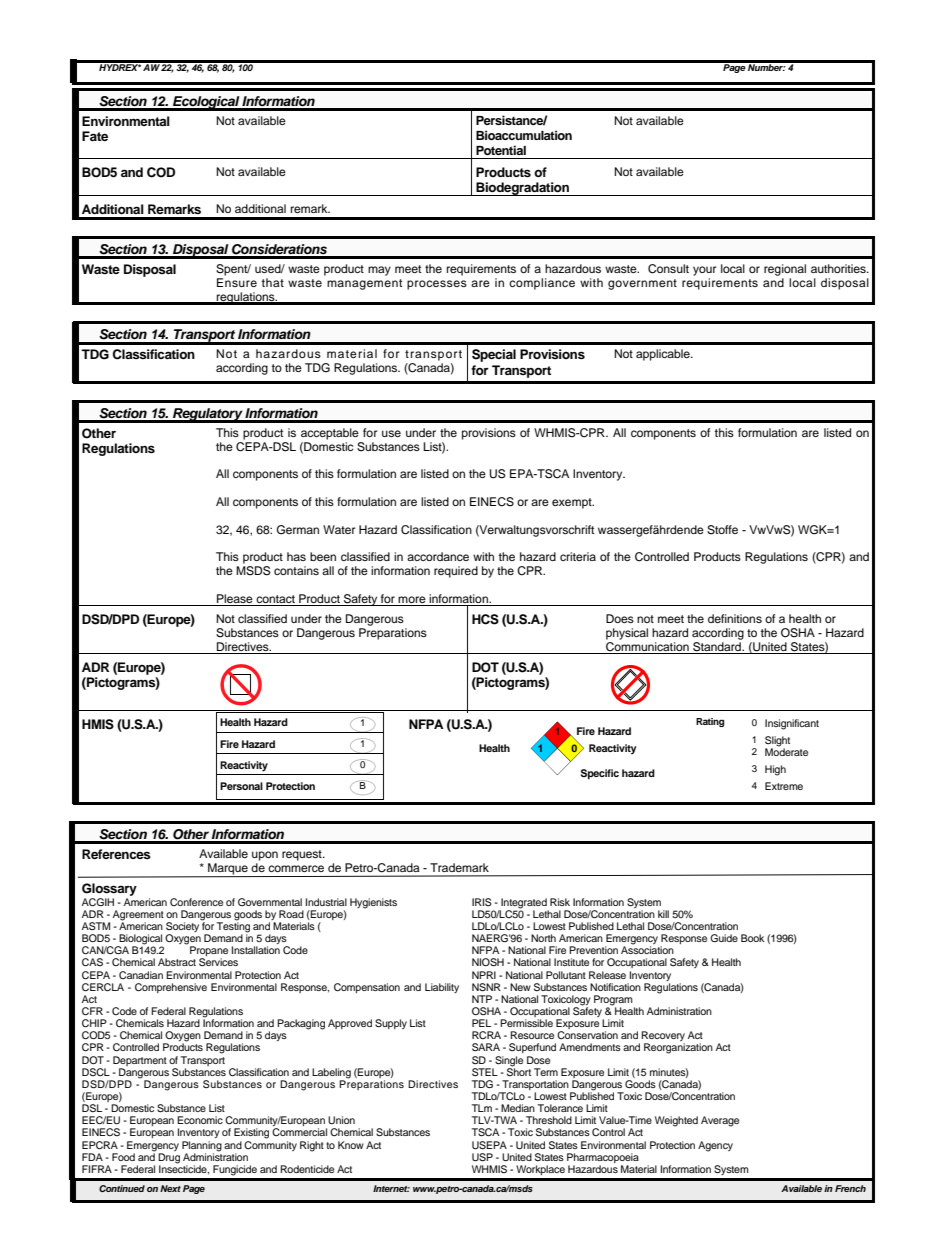 The width and height of the document is (952, 1233). What do you see at coordinates (169, 1158) in the document?
I see `Drug` at bounding box center [169, 1158].
